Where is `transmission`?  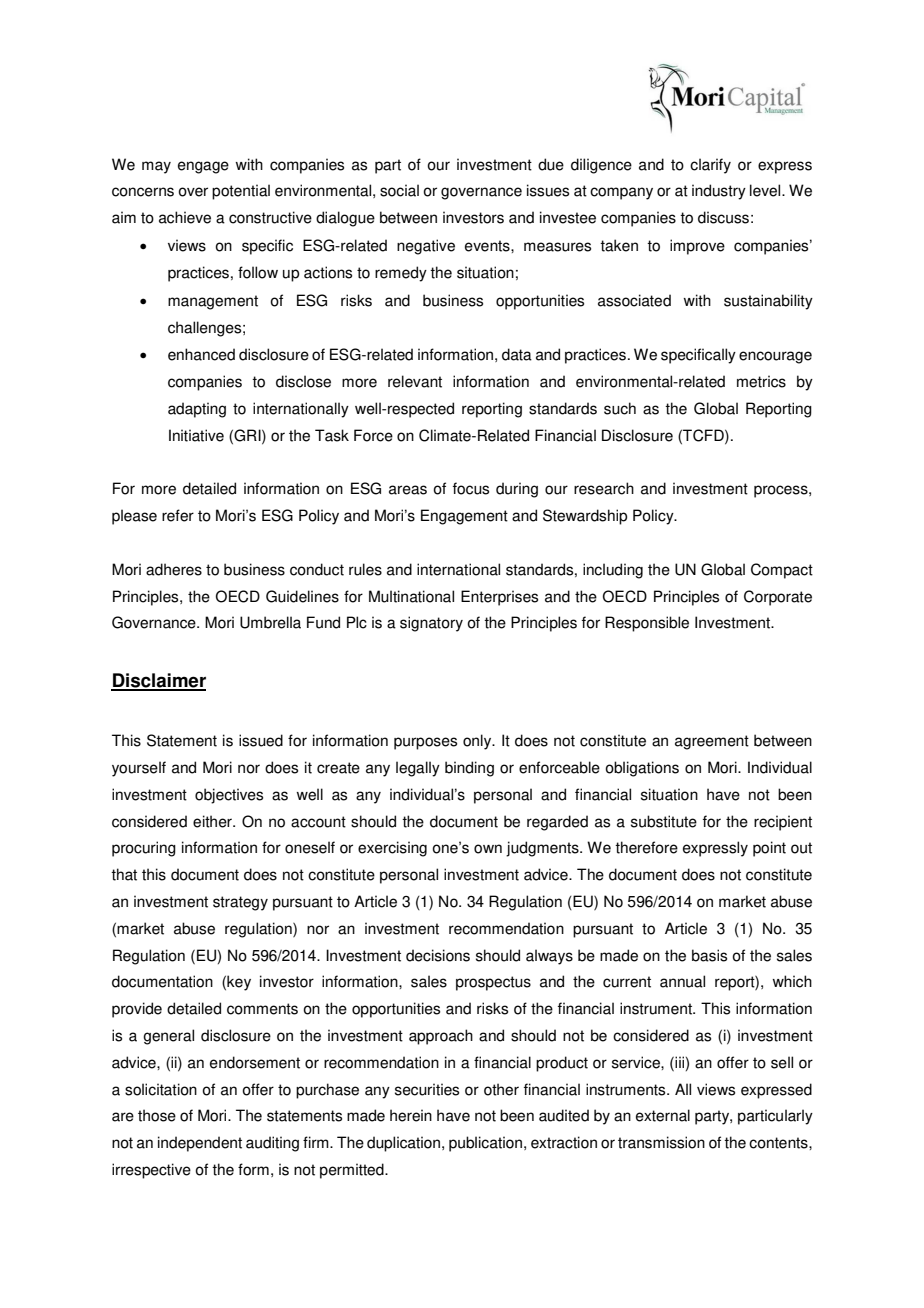
transmission is located at coordinates (661, 1142).
